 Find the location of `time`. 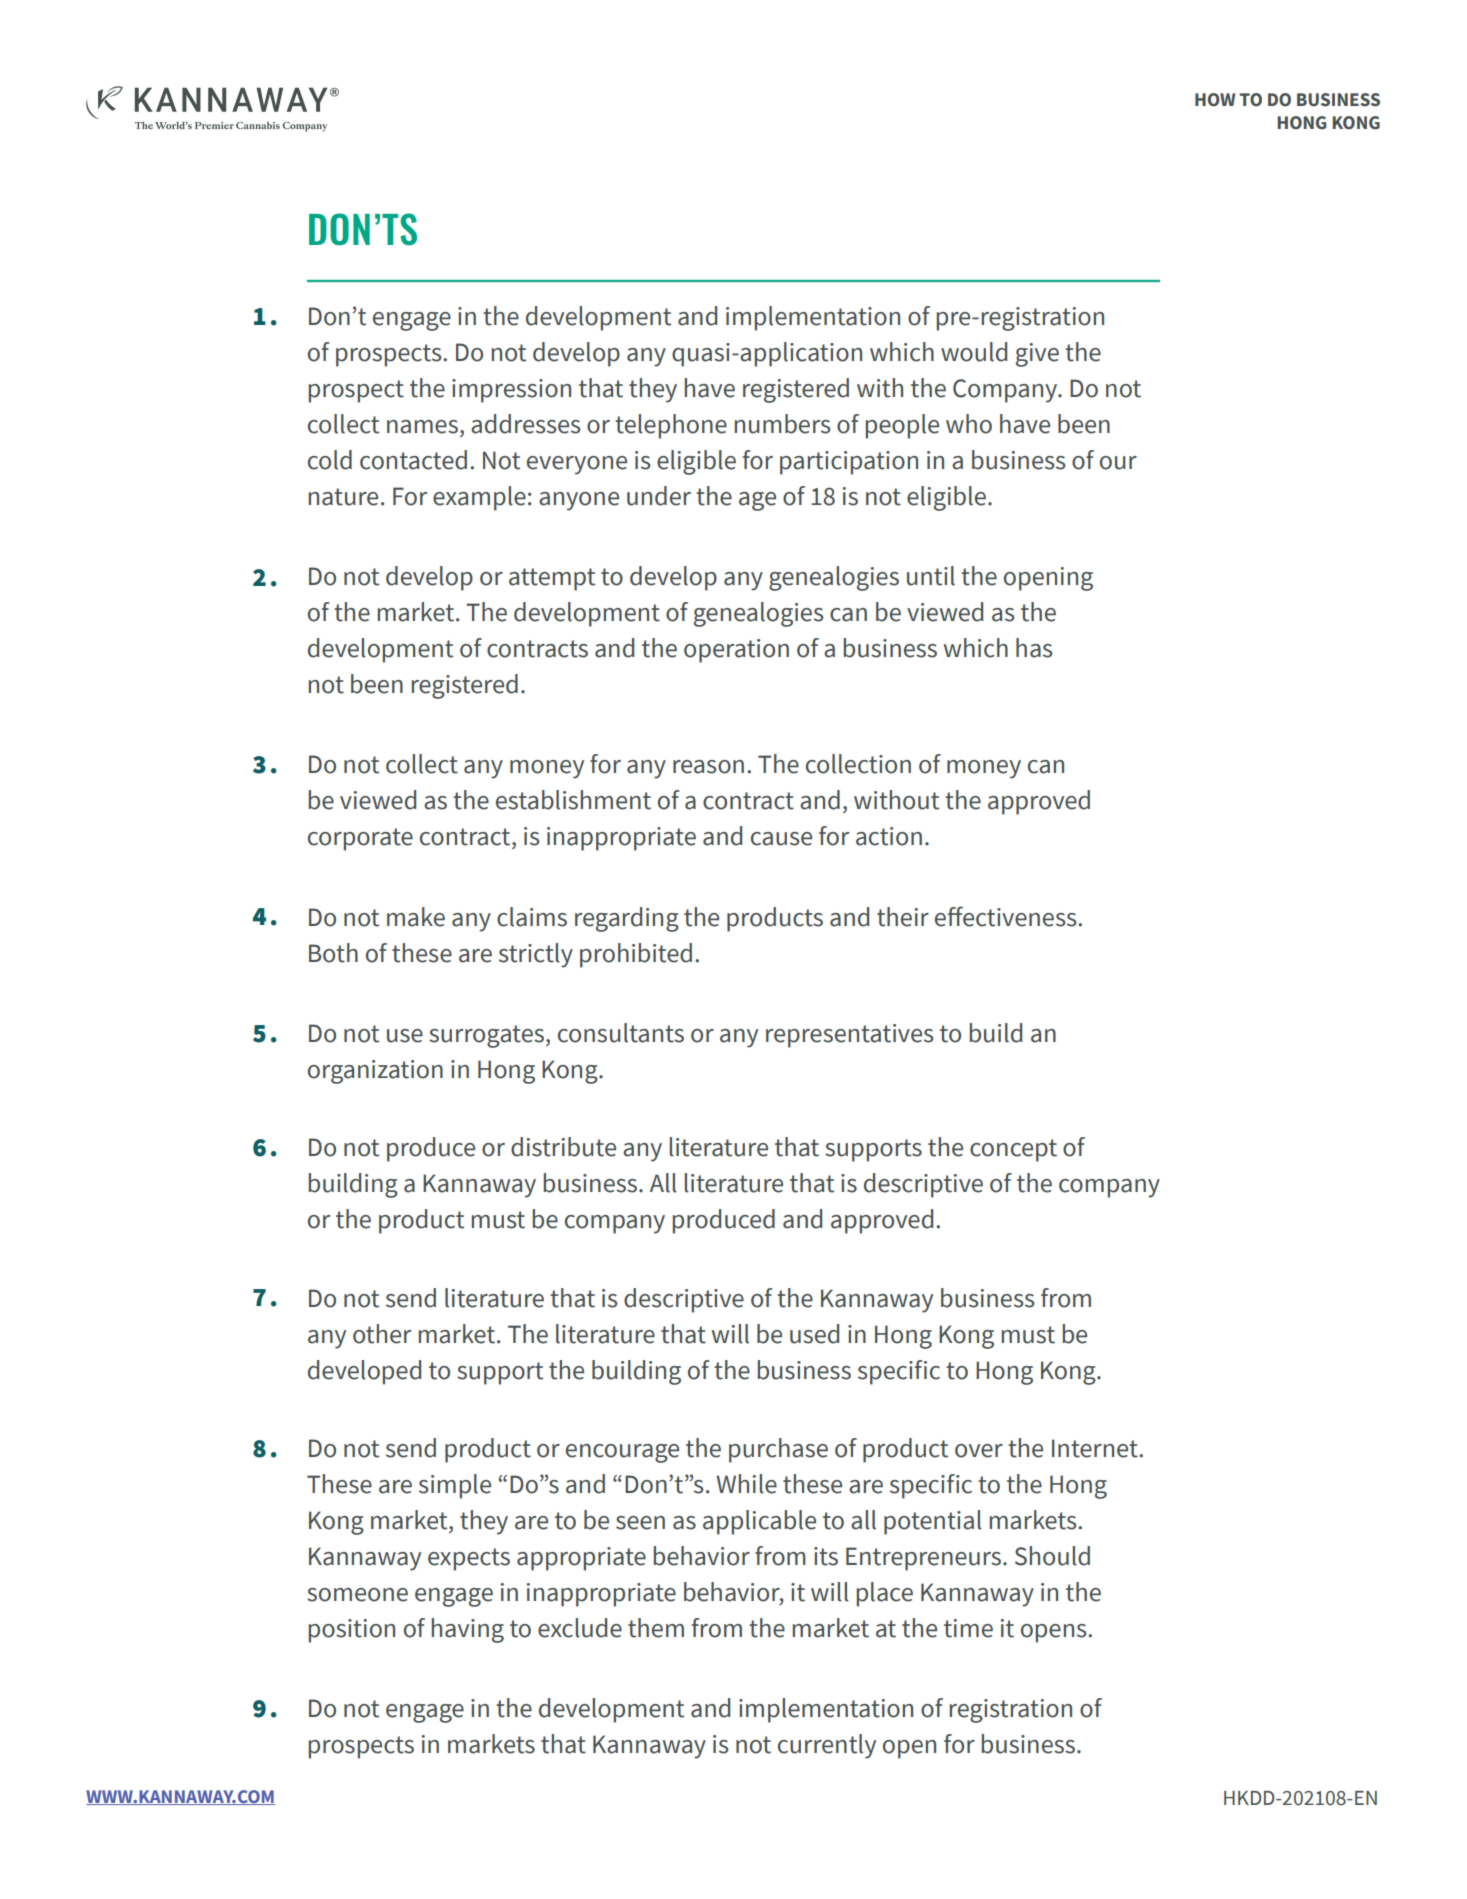

time is located at coordinates (968, 1628).
